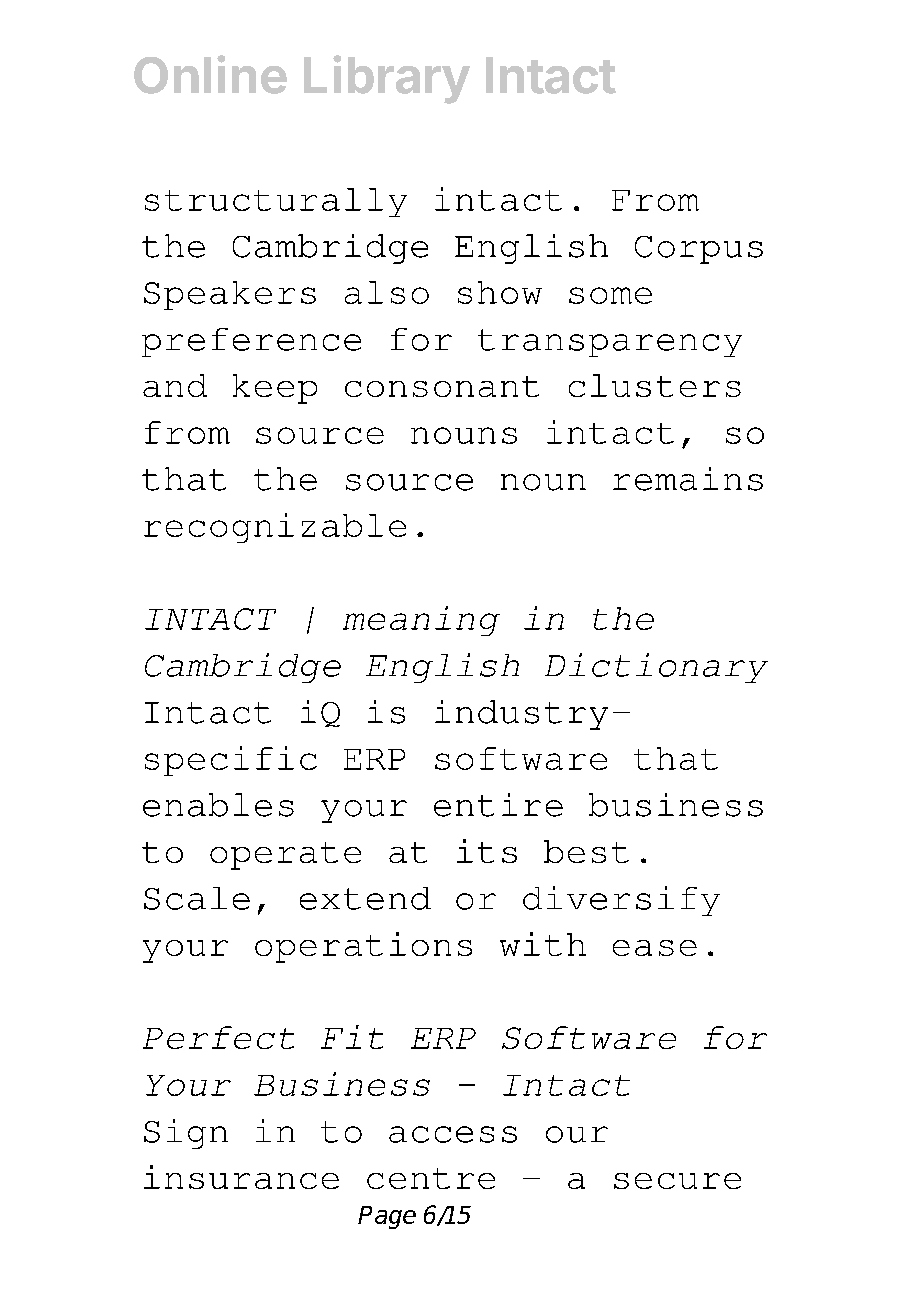 This document has width=924, height=1303. I want to click on Perfect, so click(218, 1037).
